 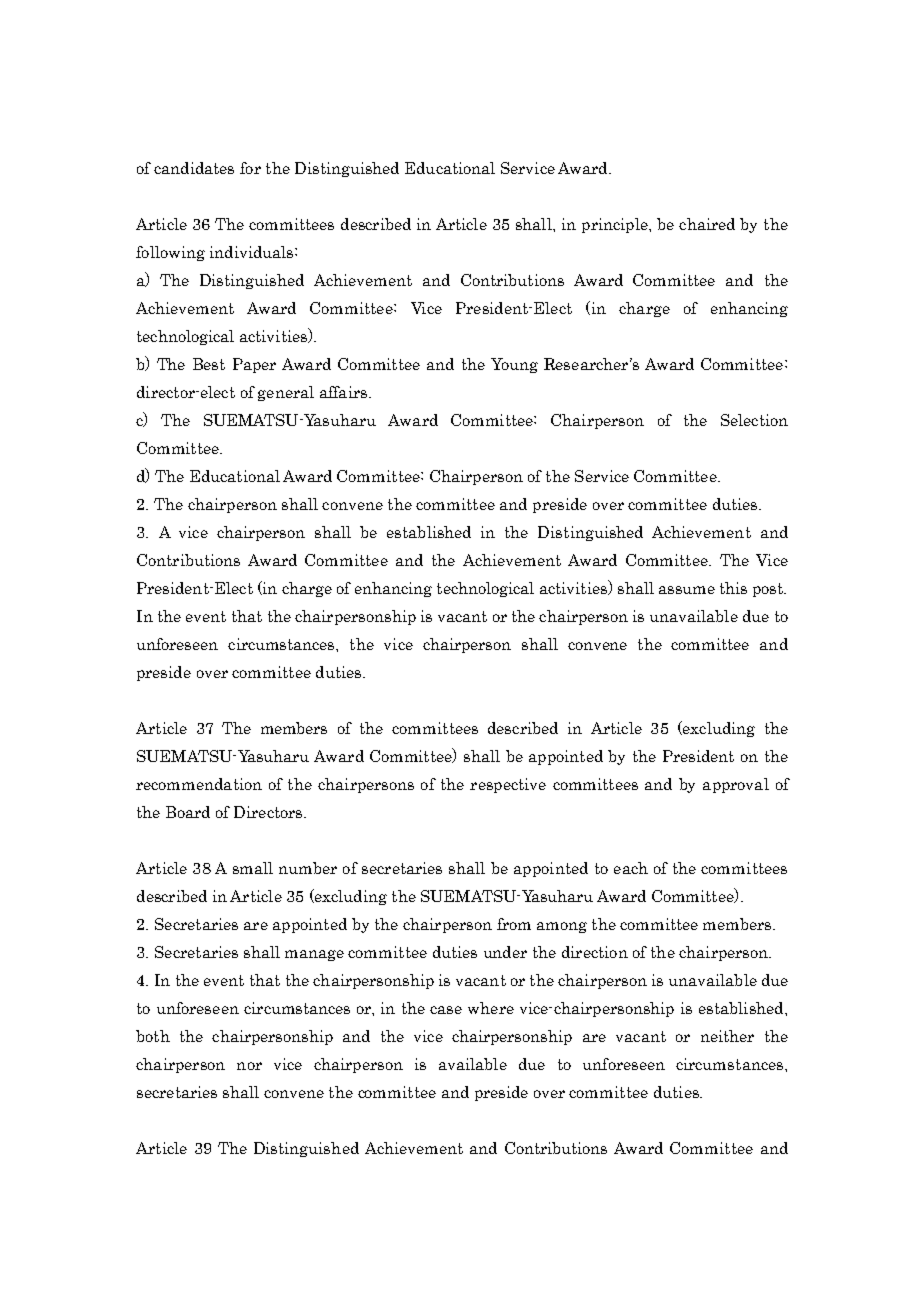 What do you see at coordinates (286, 393) in the screenshot?
I see `general` at bounding box center [286, 393].
